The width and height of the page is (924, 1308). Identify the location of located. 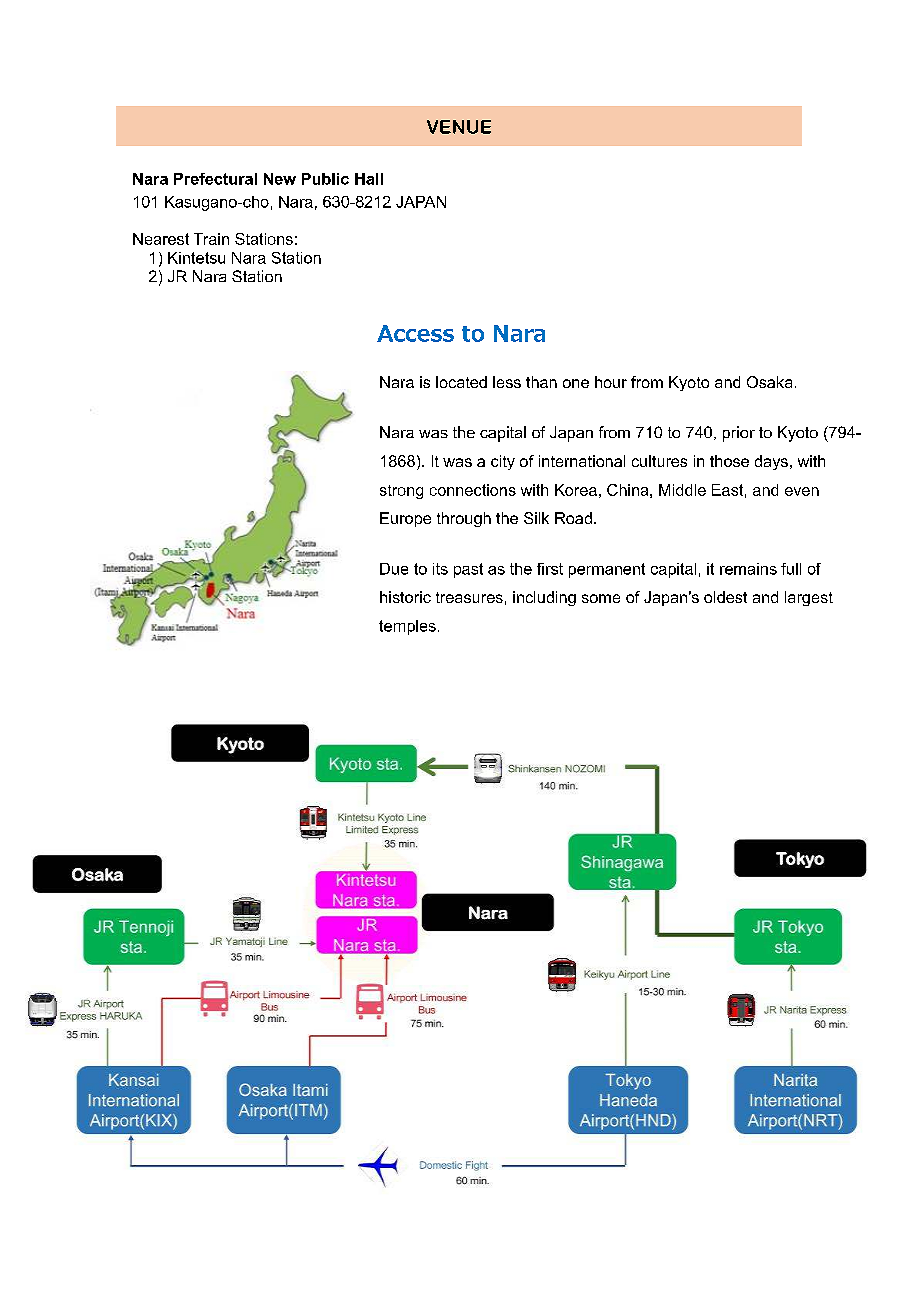
(461, 382).
